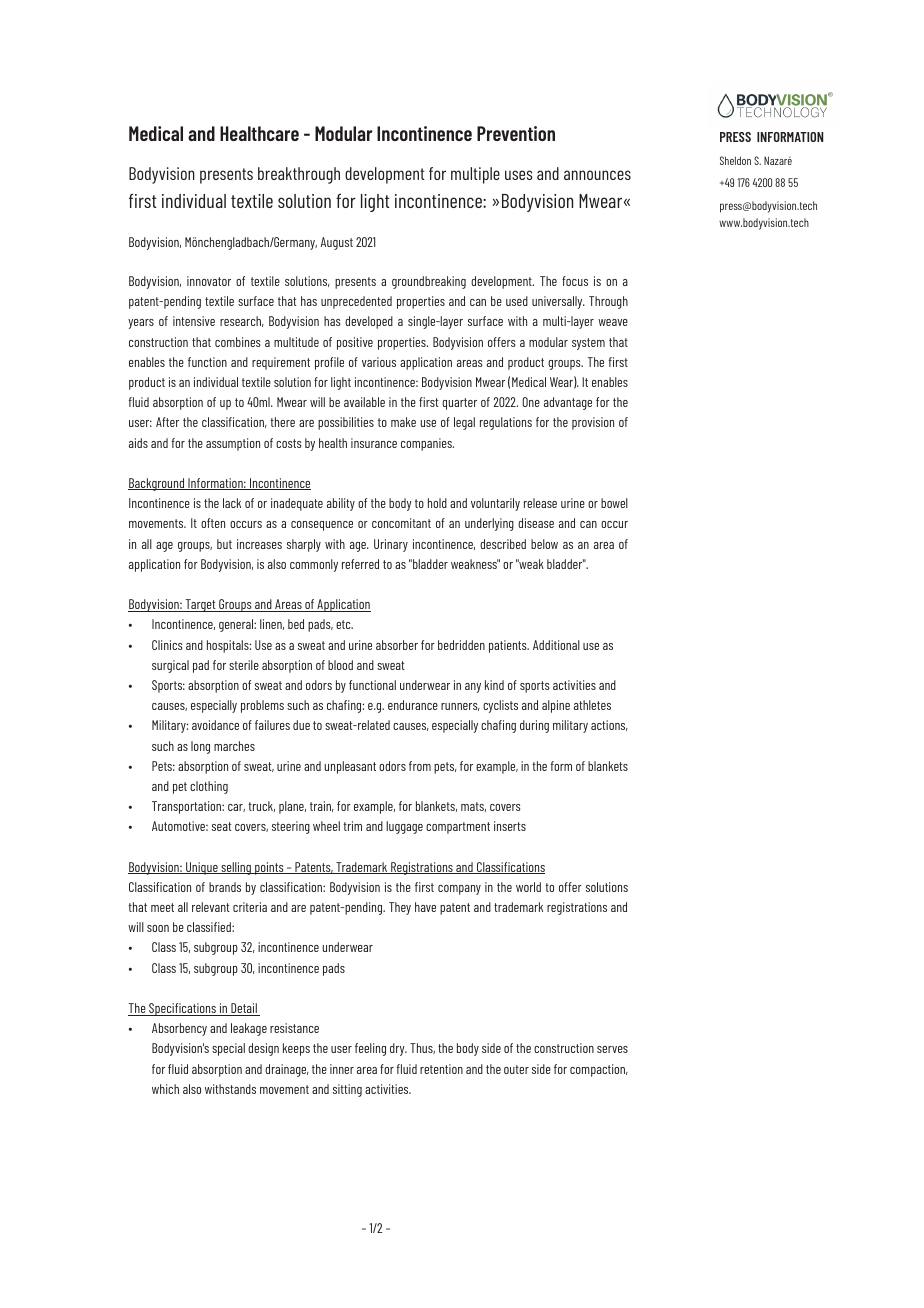  What do you see at coordinates (516, 133) in the screenshot?
I see `Prevention` at bounding box center [516, 133].
